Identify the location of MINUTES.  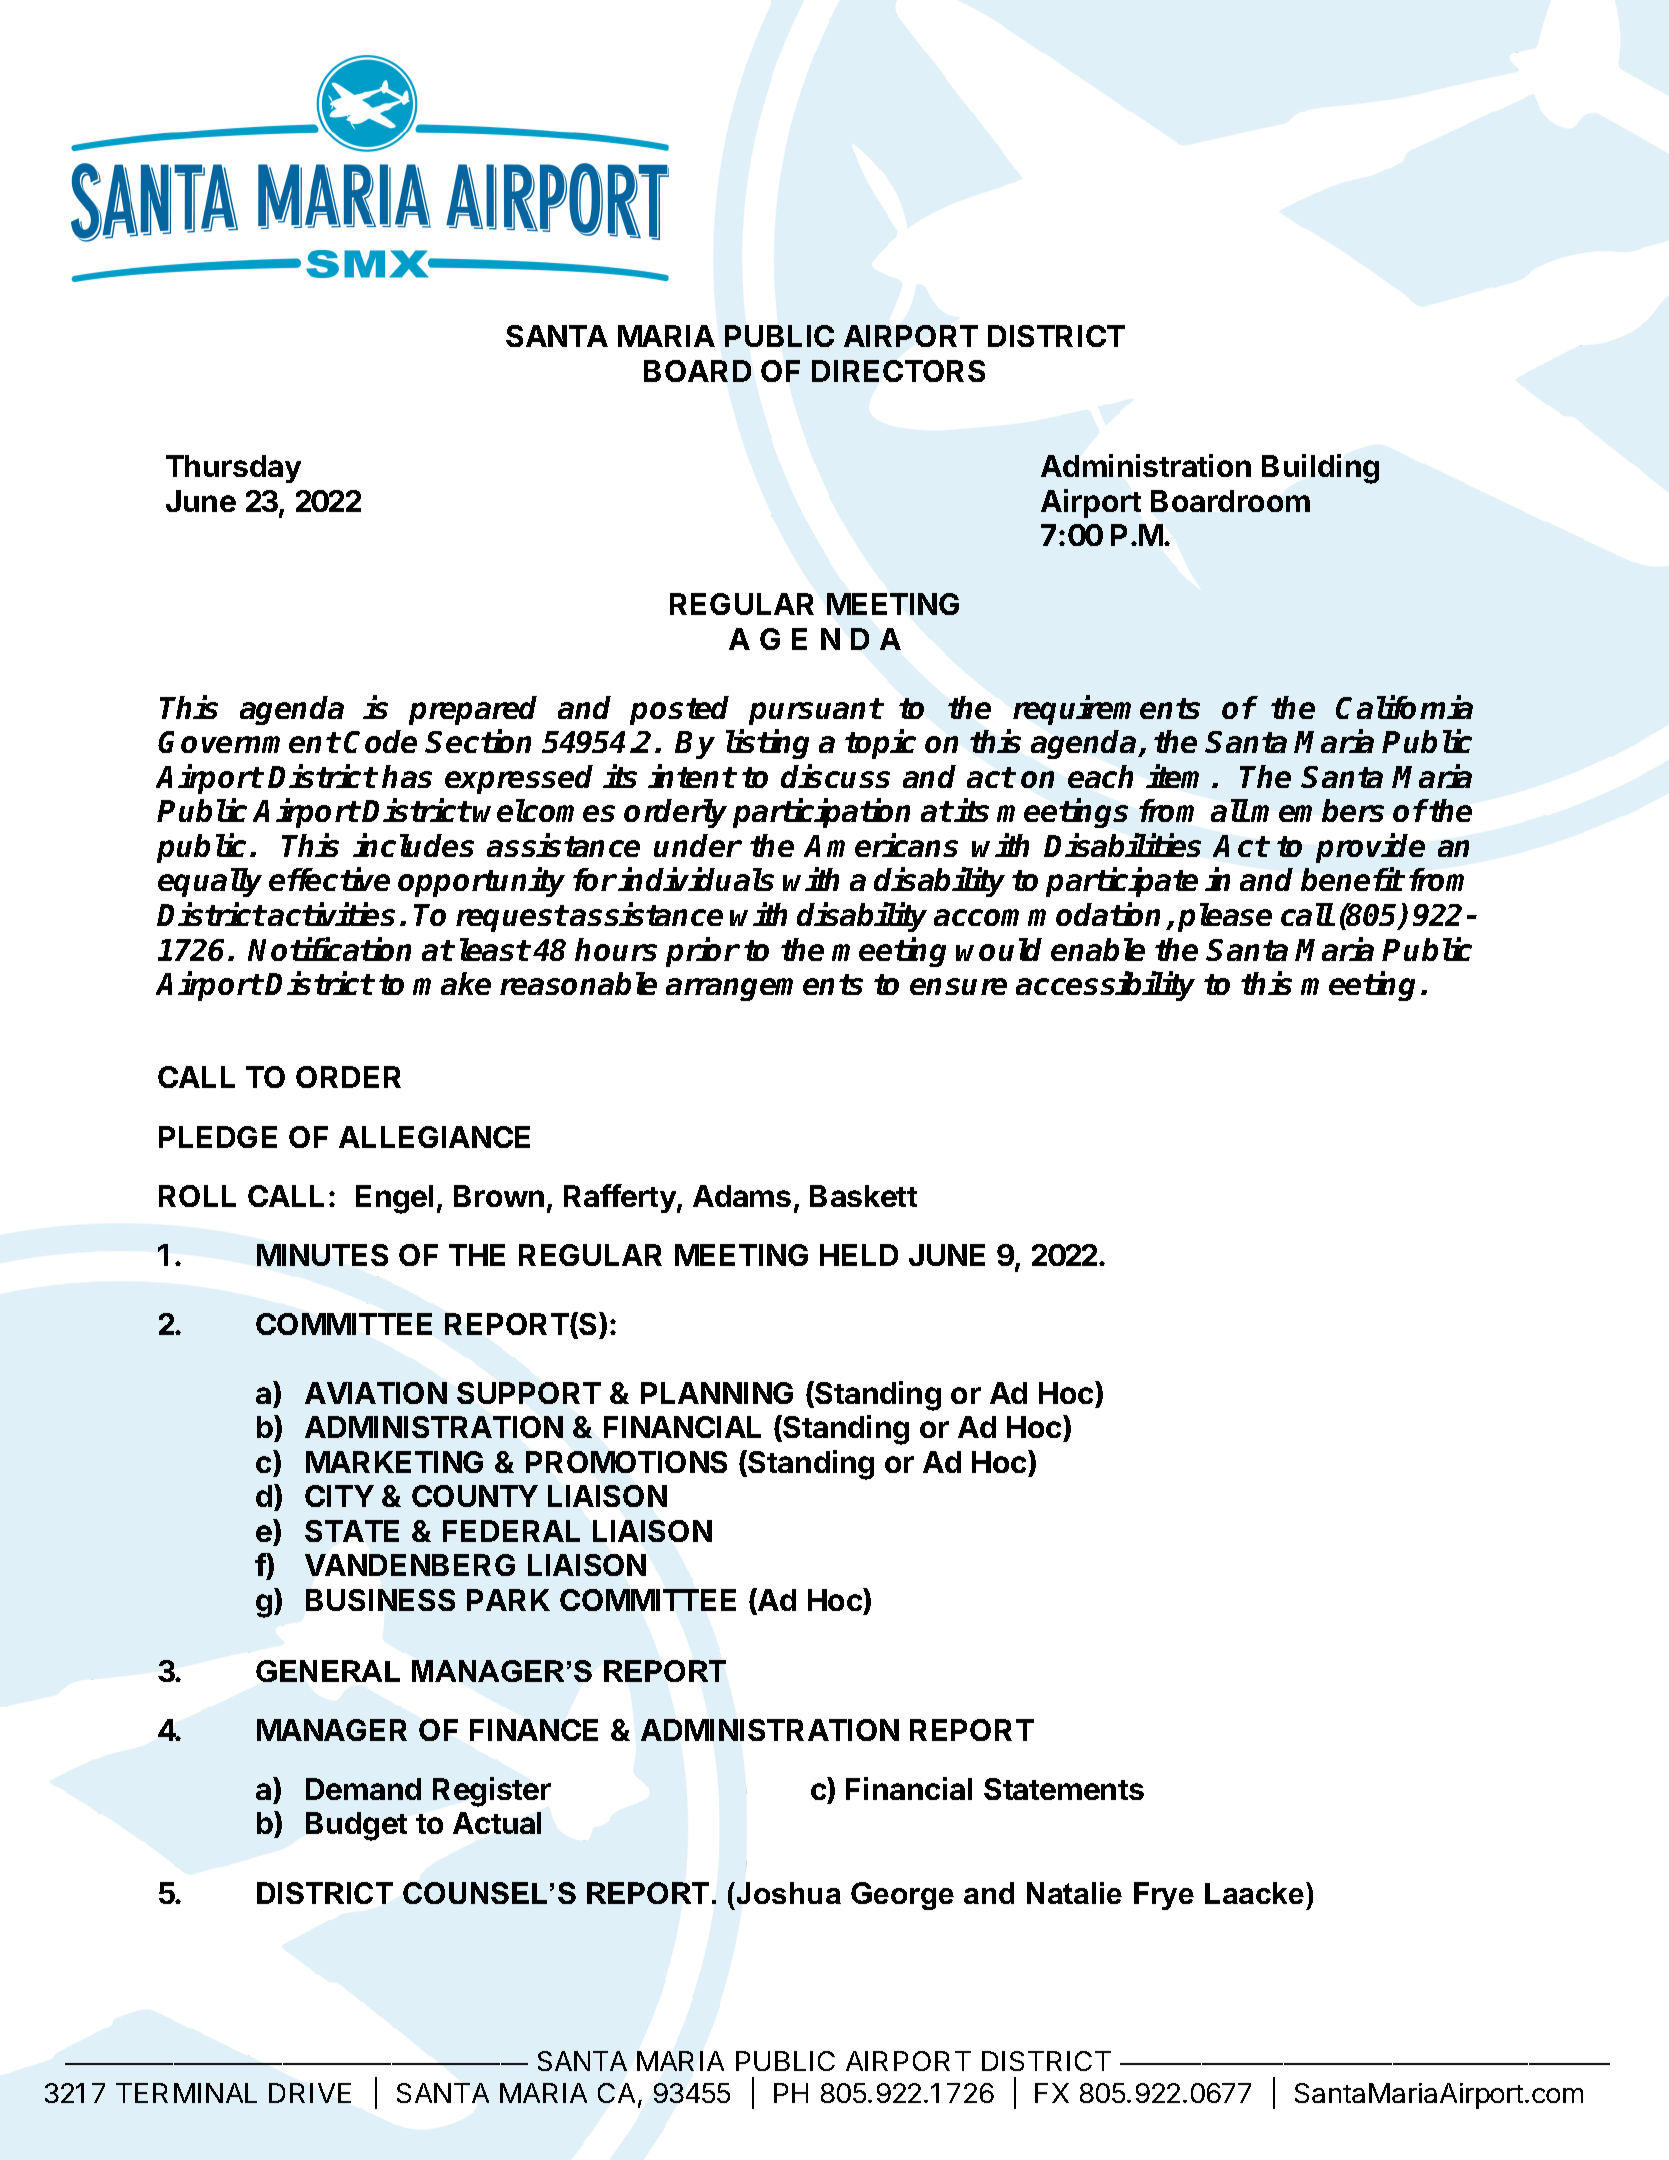
(322, 1255).
